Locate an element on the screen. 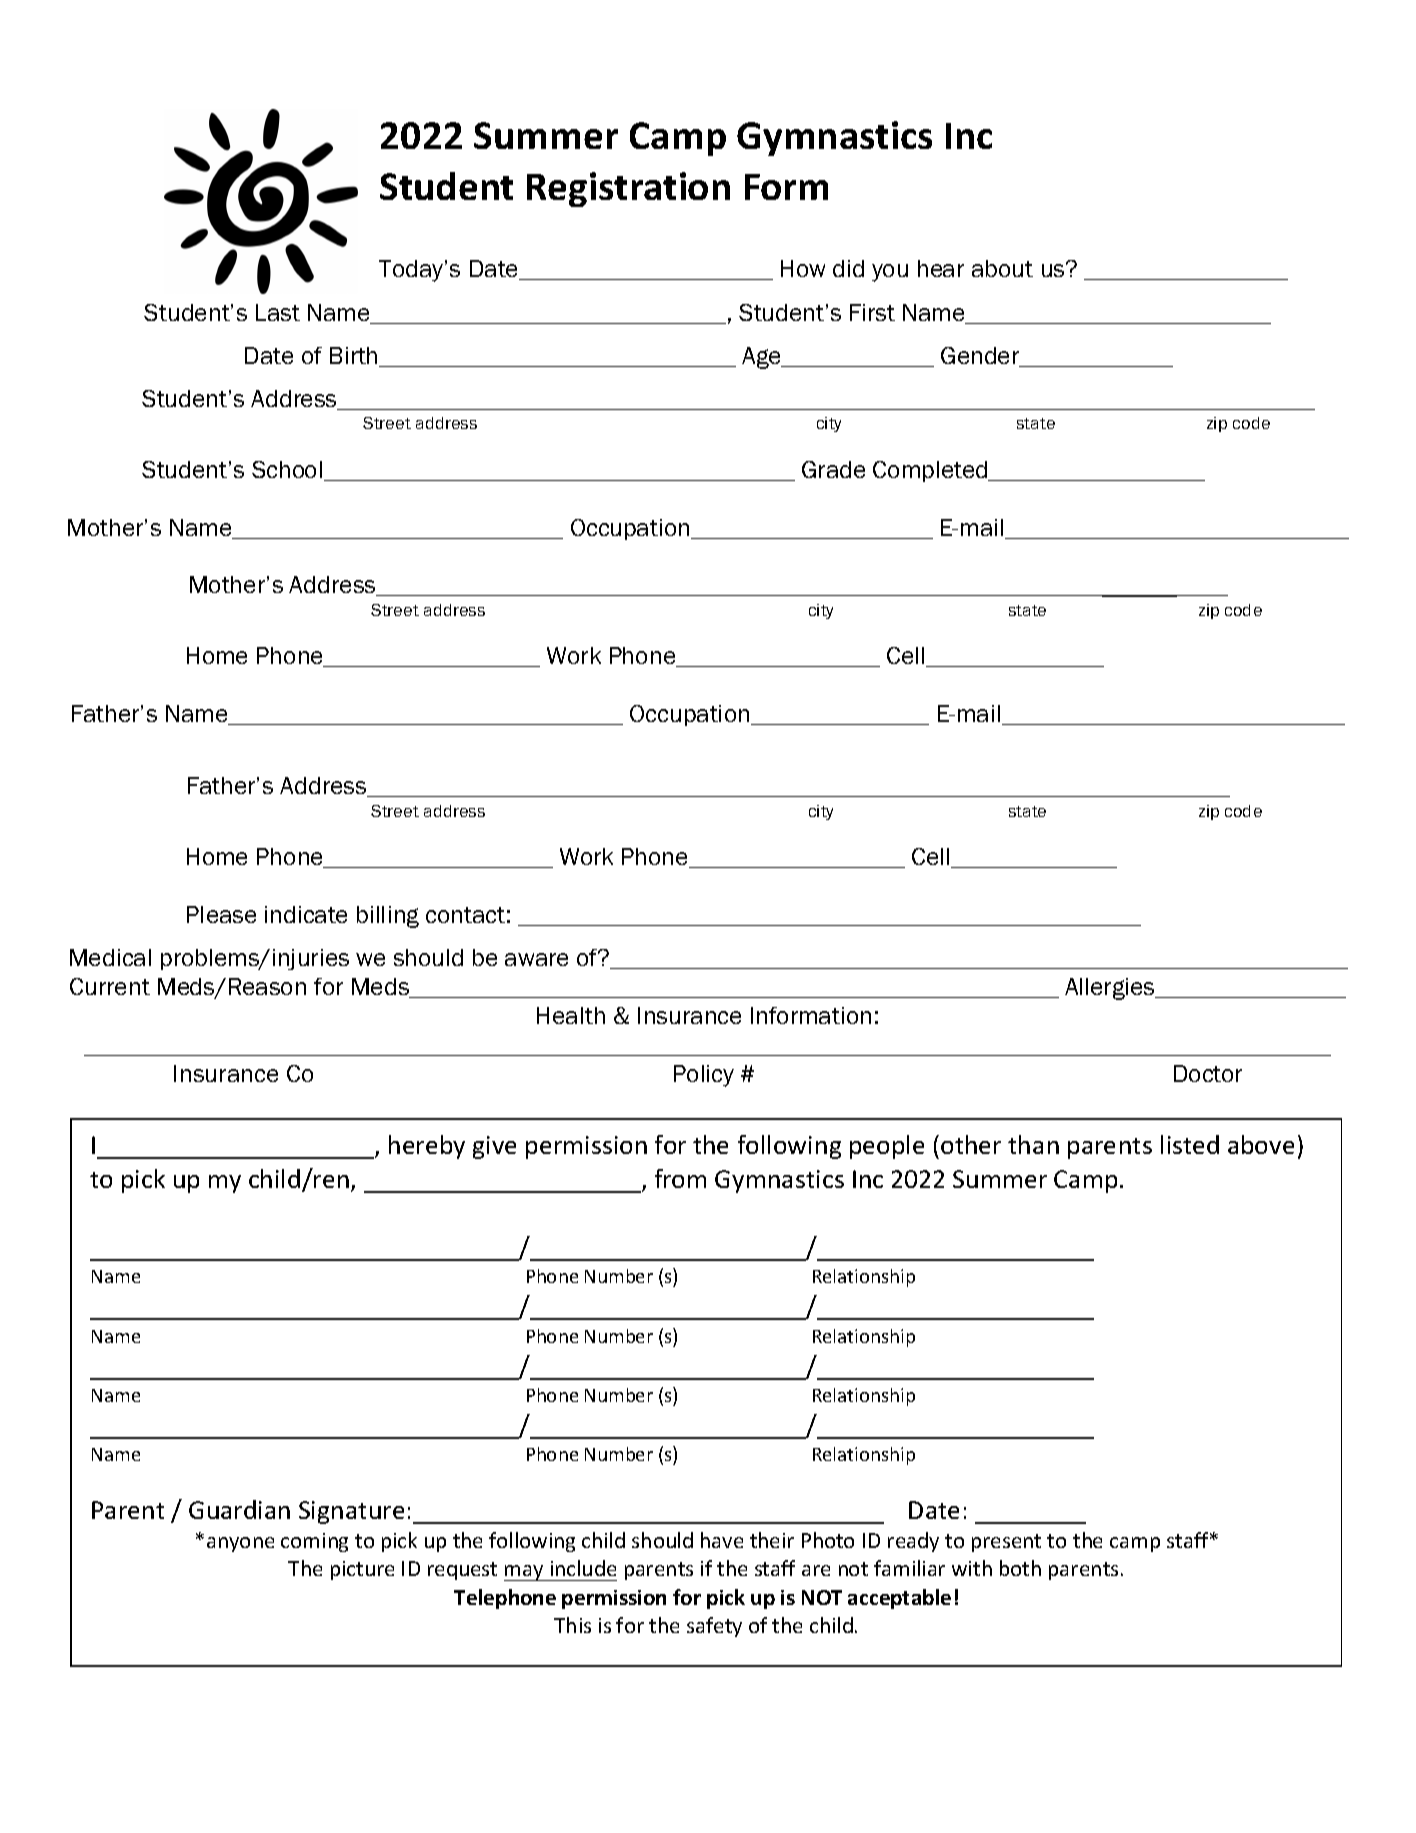 The width and height of the screenshot is (1416, 1833). Registration is located at coordinates (628, 189).
